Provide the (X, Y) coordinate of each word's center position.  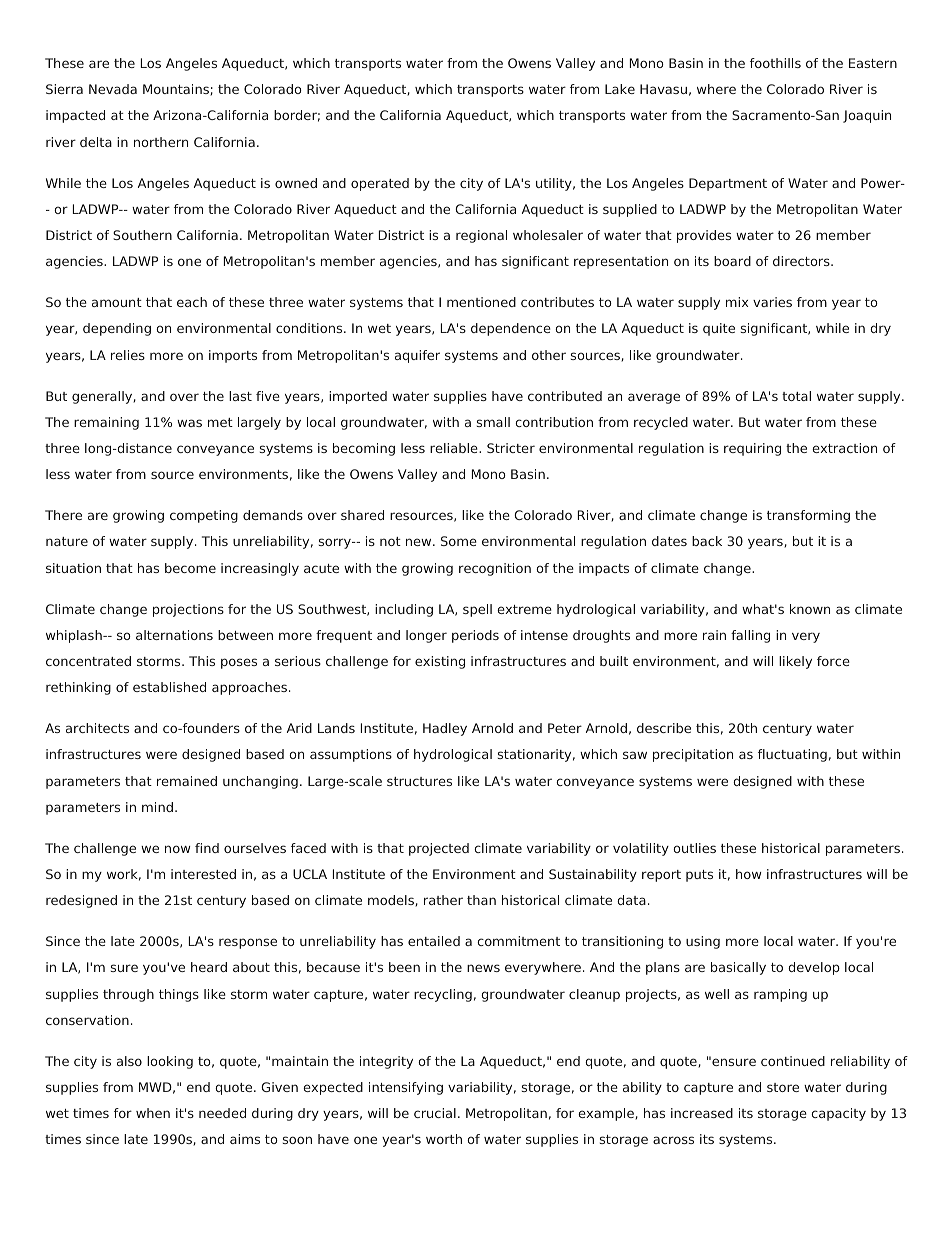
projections (188, 610)
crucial (435, 1113)
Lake (620, 89)
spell (477, 610)
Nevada (113, 89)
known (810, 609)
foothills (775, 63)
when (153, 1113)
